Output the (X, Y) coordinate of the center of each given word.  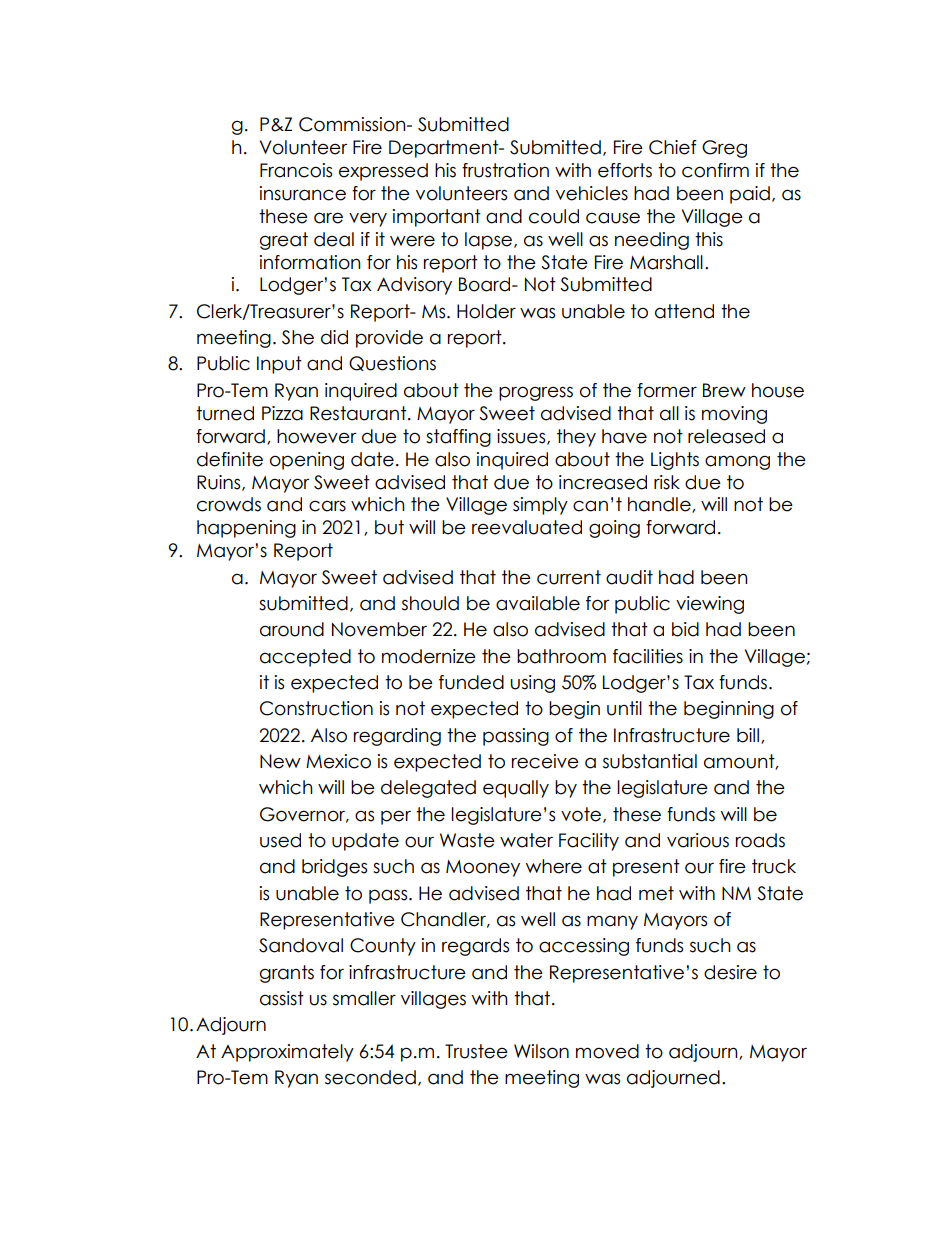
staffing (458, 438)
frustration (505, 170)
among (737, 462)
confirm (715, 170)
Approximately (287, 1053)
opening (307, 461)
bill (748, 735)
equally (516, 789)
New (280, 761)
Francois (296, 170)
